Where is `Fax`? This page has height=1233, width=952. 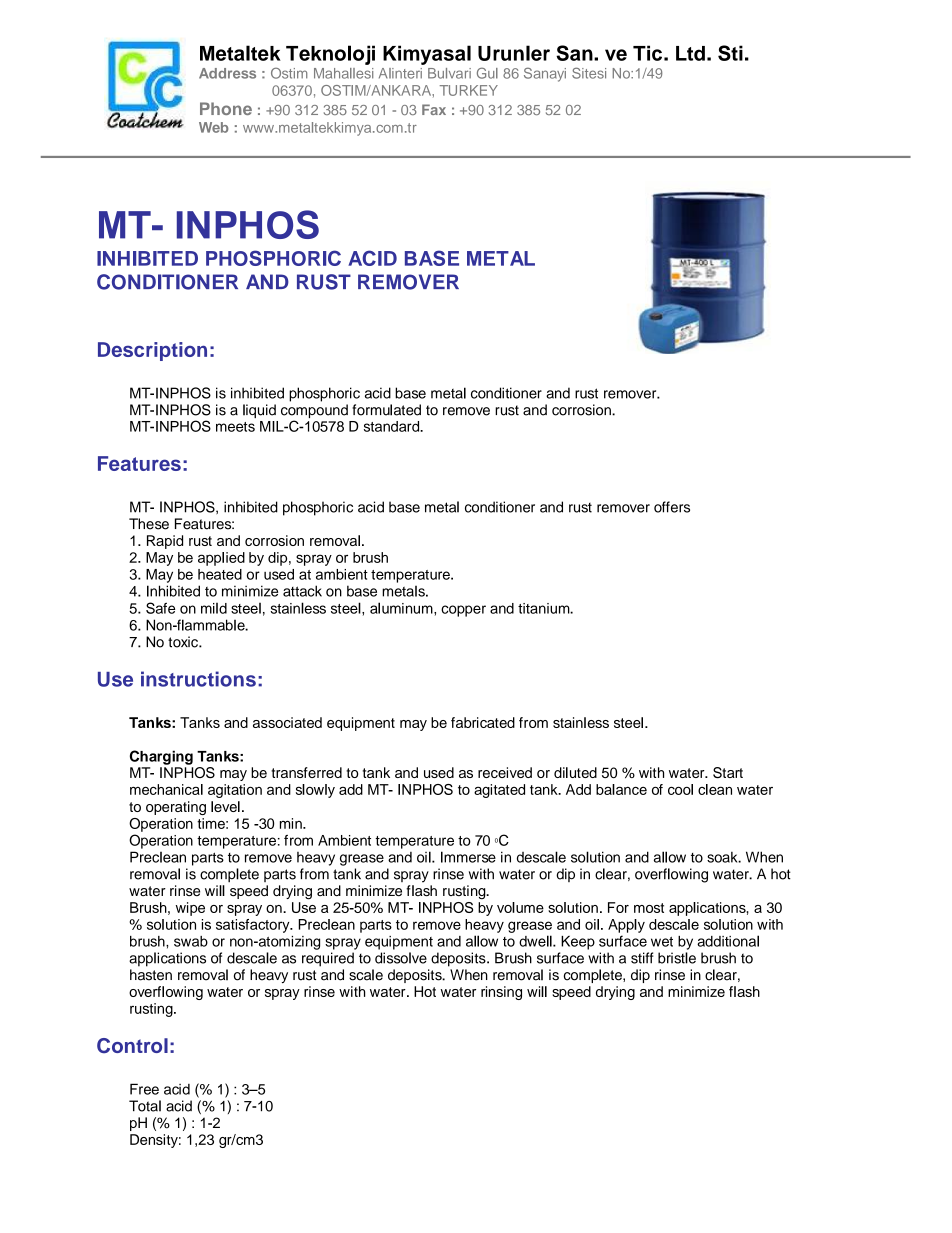
Fax is located at coordinates (434, 109).
